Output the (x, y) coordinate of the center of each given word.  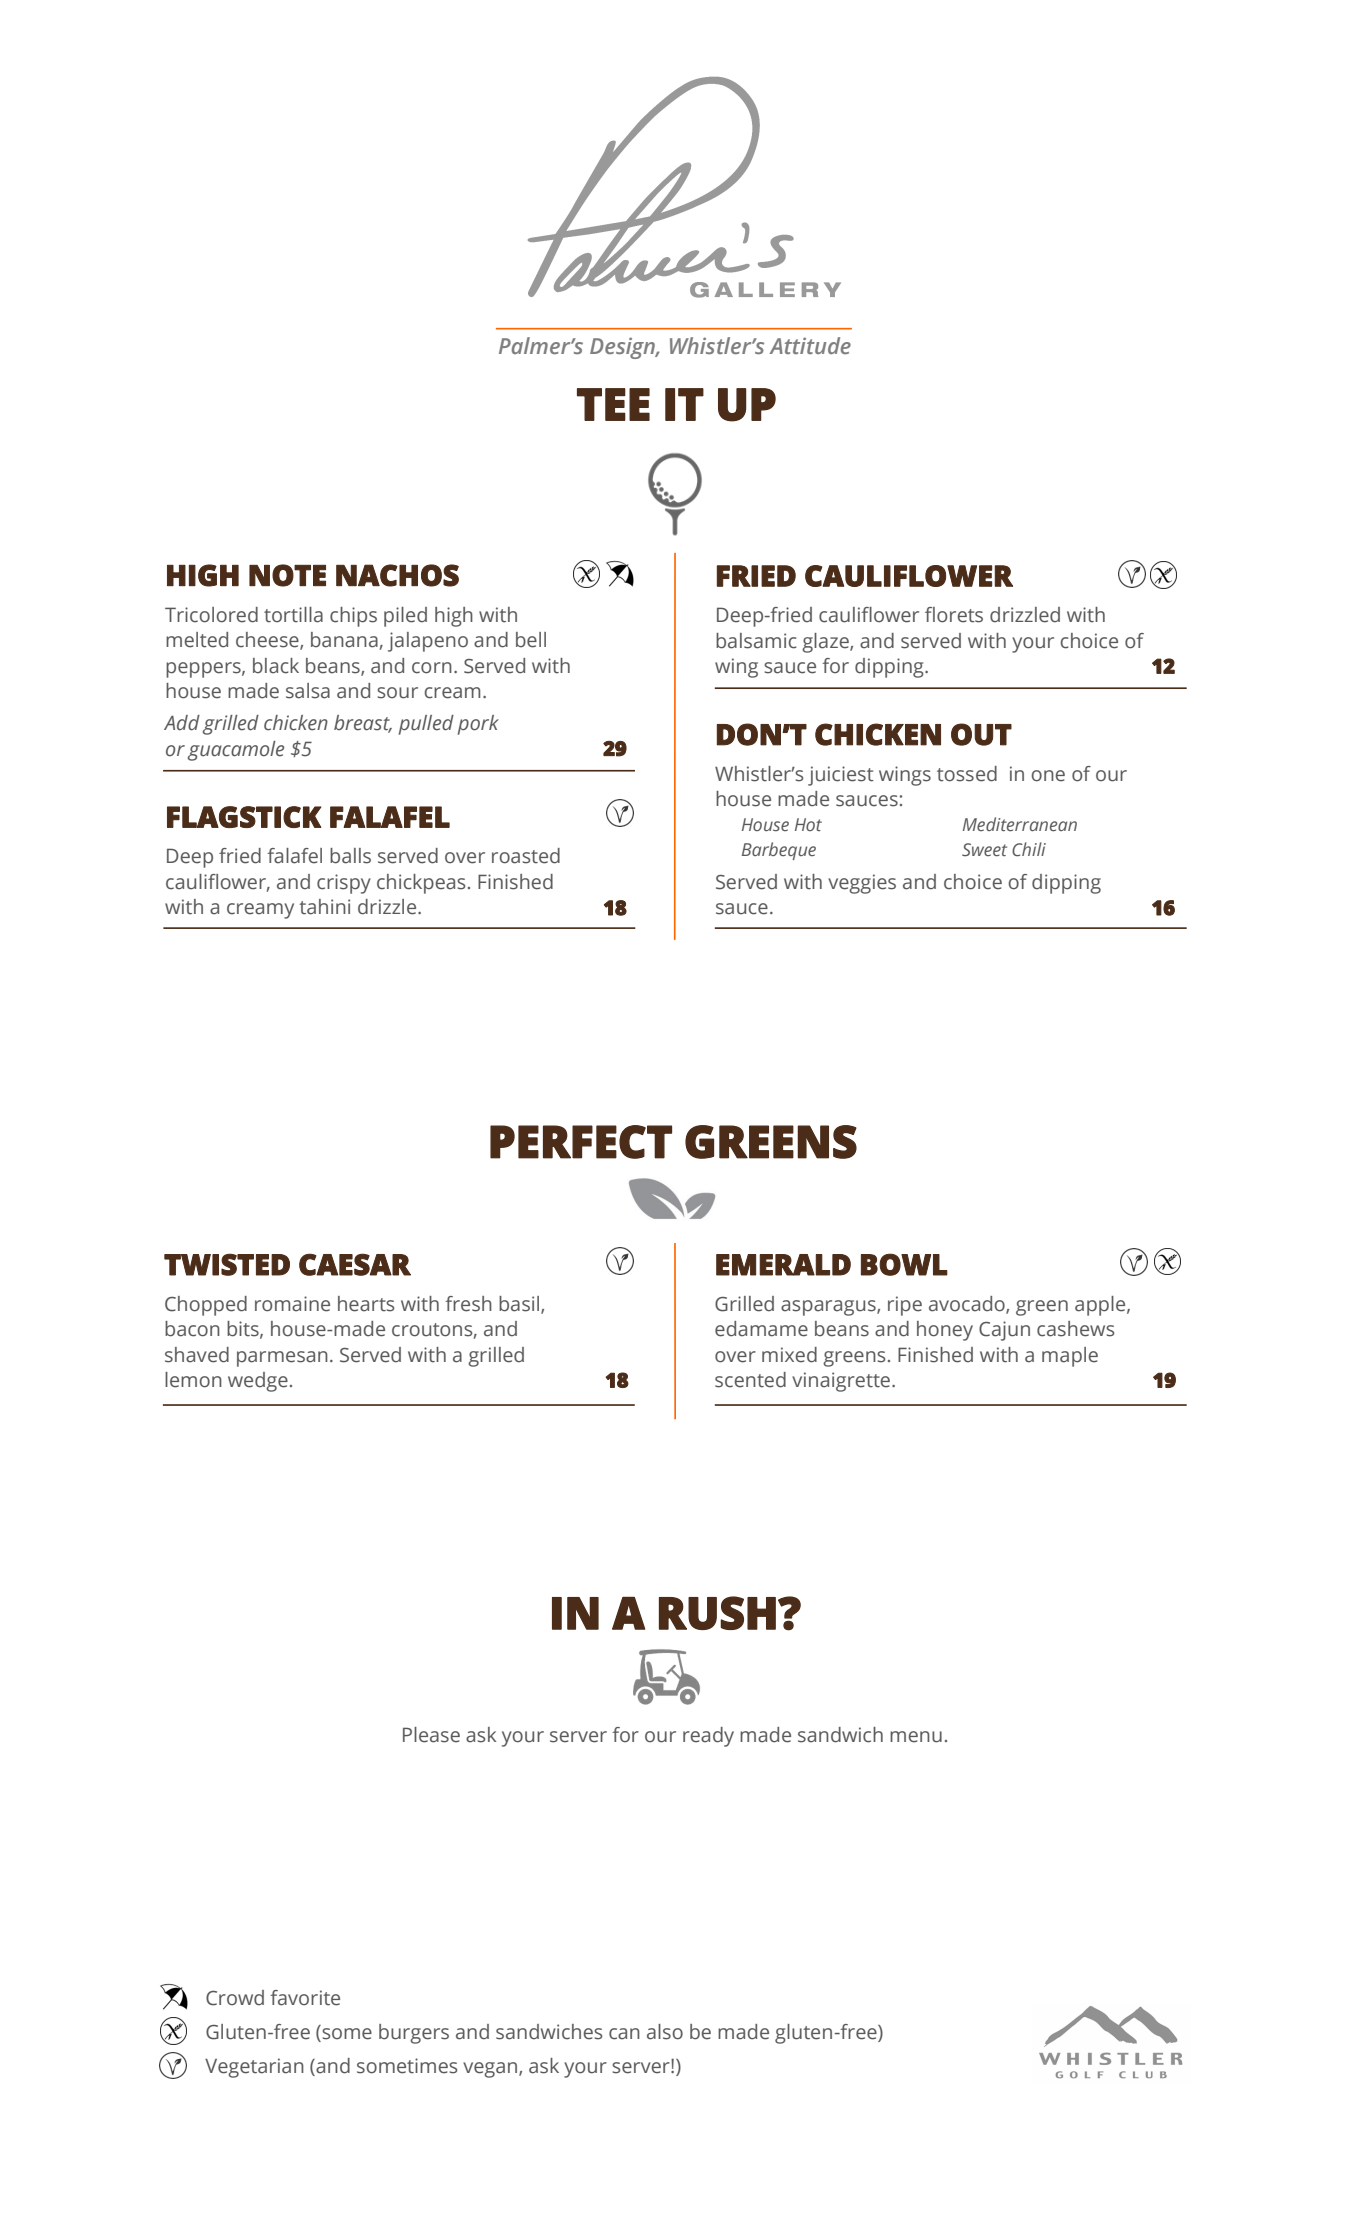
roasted (526, 856)
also (665, 2032)
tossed (967, 774)
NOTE (287, 575)
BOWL (904, 1264)
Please (431, 1735)
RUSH (717, 1613)
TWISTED (227, 1264)
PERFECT (581, 1142)
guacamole (236, 751)
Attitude (810, 345)
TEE (613, 404)
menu (916, 1737)
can (624, 2034)
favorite (305, 1998)
